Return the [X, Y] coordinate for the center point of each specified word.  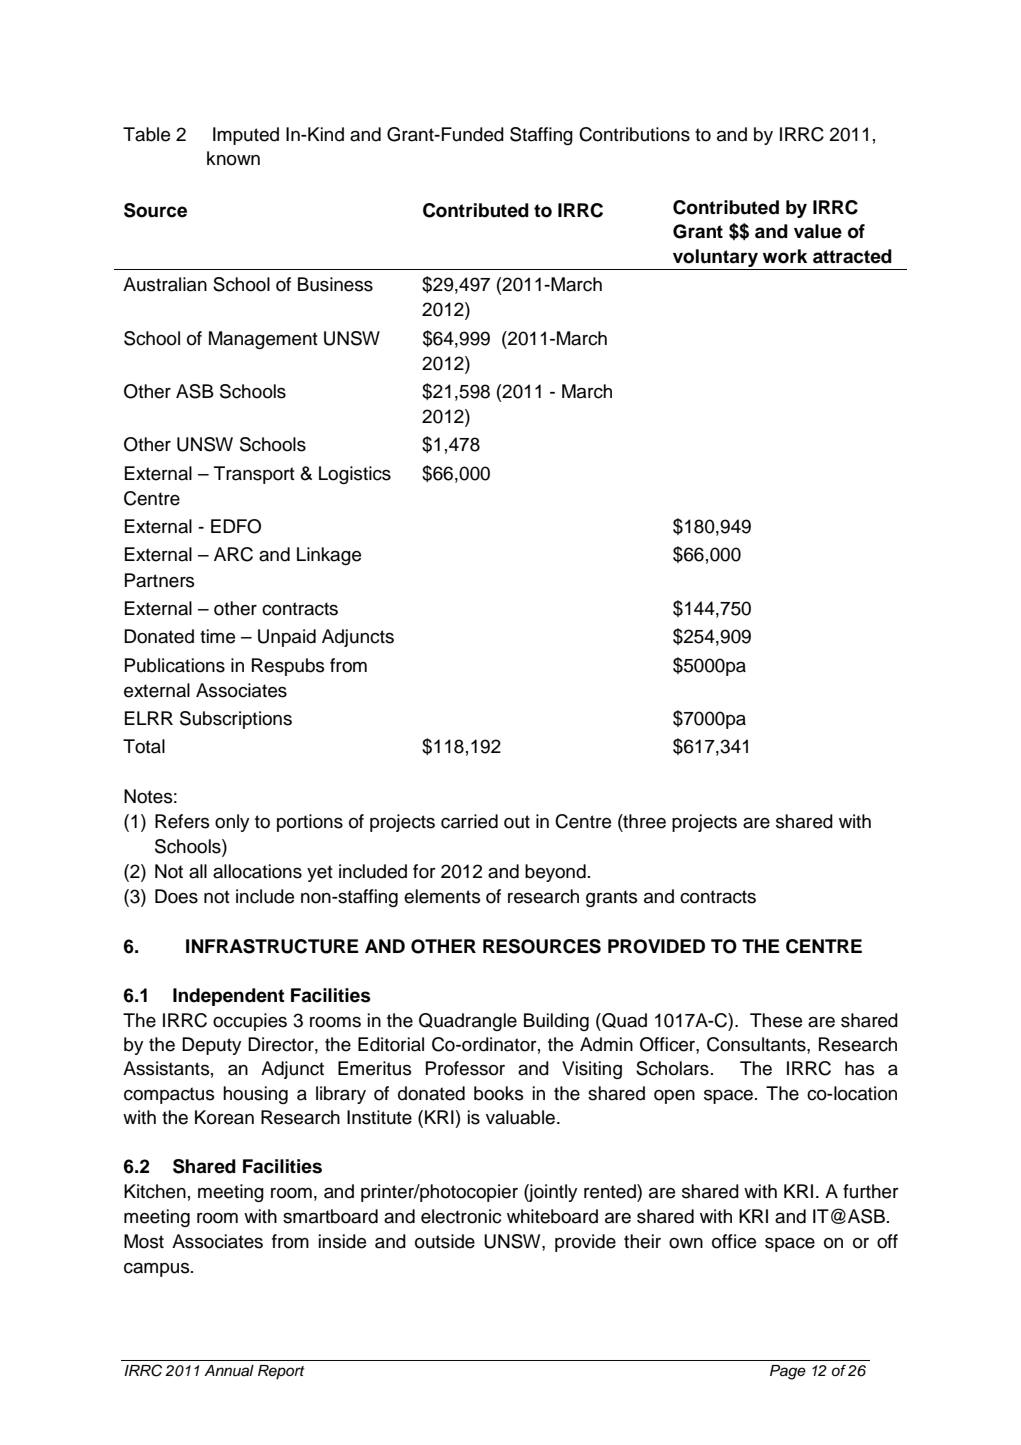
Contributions [634, 134]
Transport [254, 475]
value [818, 231]
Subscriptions [236, 720]
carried [469, 821]
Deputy [212, 1046]
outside [445, 1241]
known [233, 158]
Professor [465, 1068]
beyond [555, 873]
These [776, 1020]
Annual [229, 1371]
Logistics [355, 475]
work [785, 256]
